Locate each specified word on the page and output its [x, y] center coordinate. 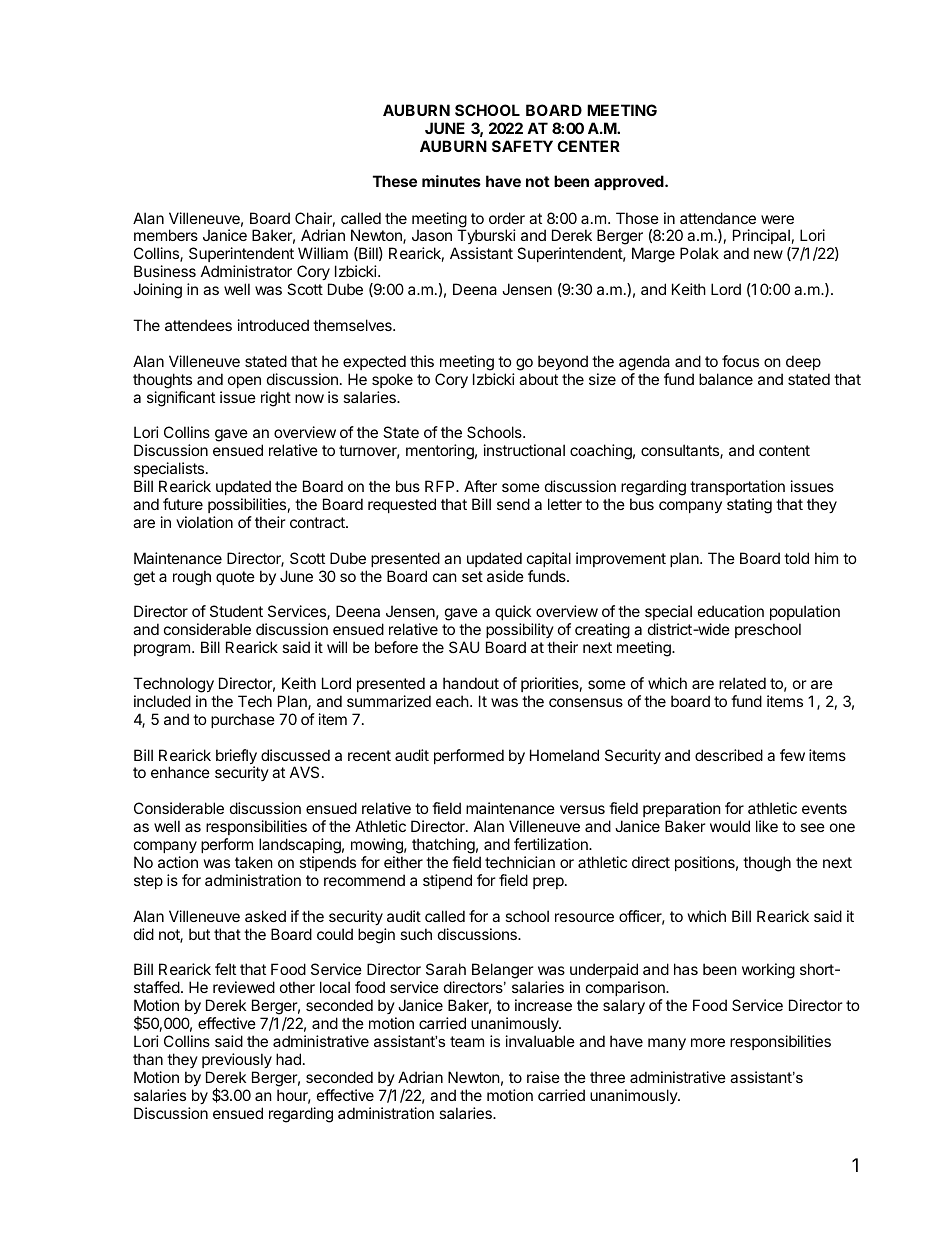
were [777, 219]
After [480, 486]
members [166, 235]
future [183, 504]
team [467, 1041]
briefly [236, 758]
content [784, 450]
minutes [451, 181]
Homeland [564, 755]
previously [237, 1060]
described [729, 755]
